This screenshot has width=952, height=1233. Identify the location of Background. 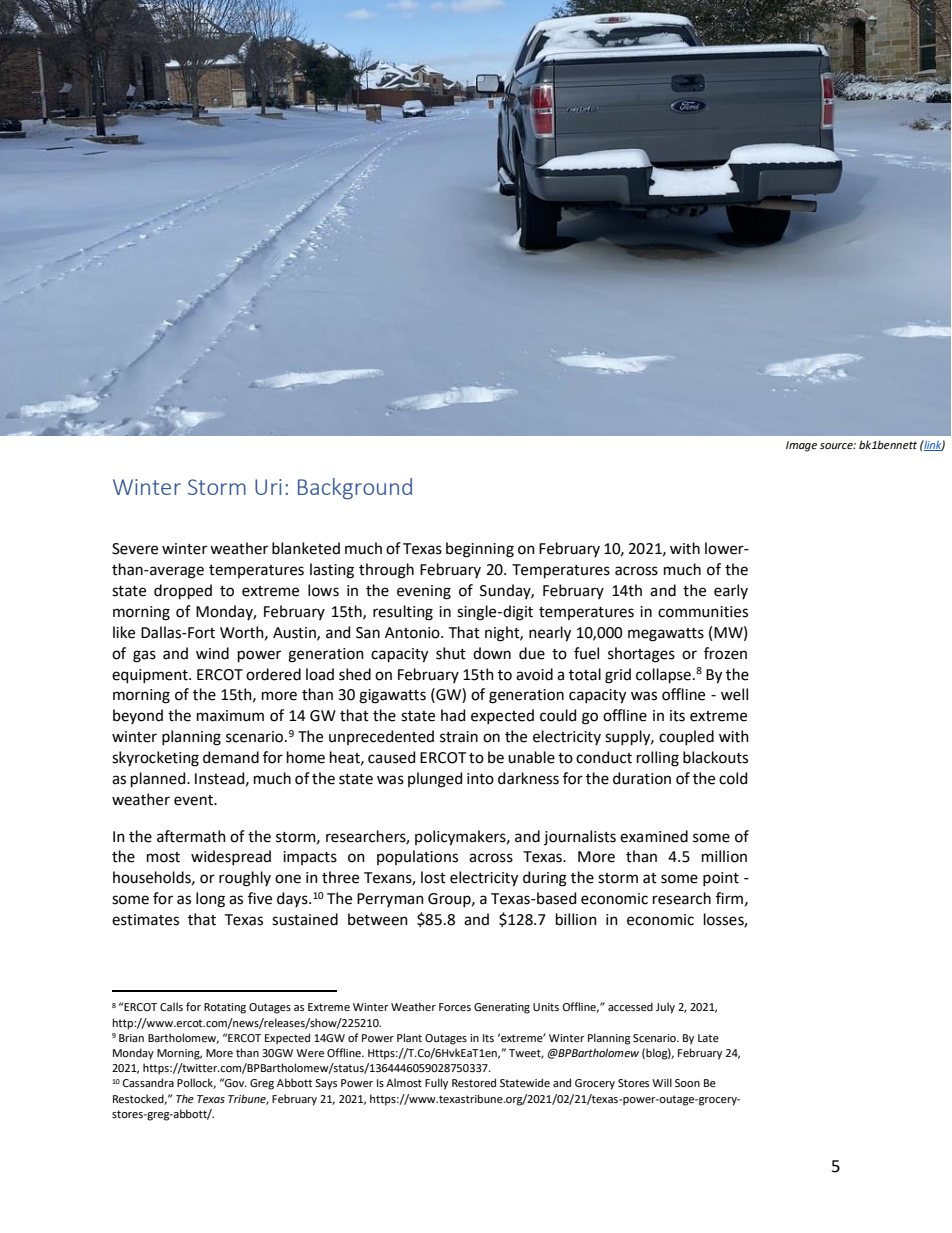
(355, 489).
